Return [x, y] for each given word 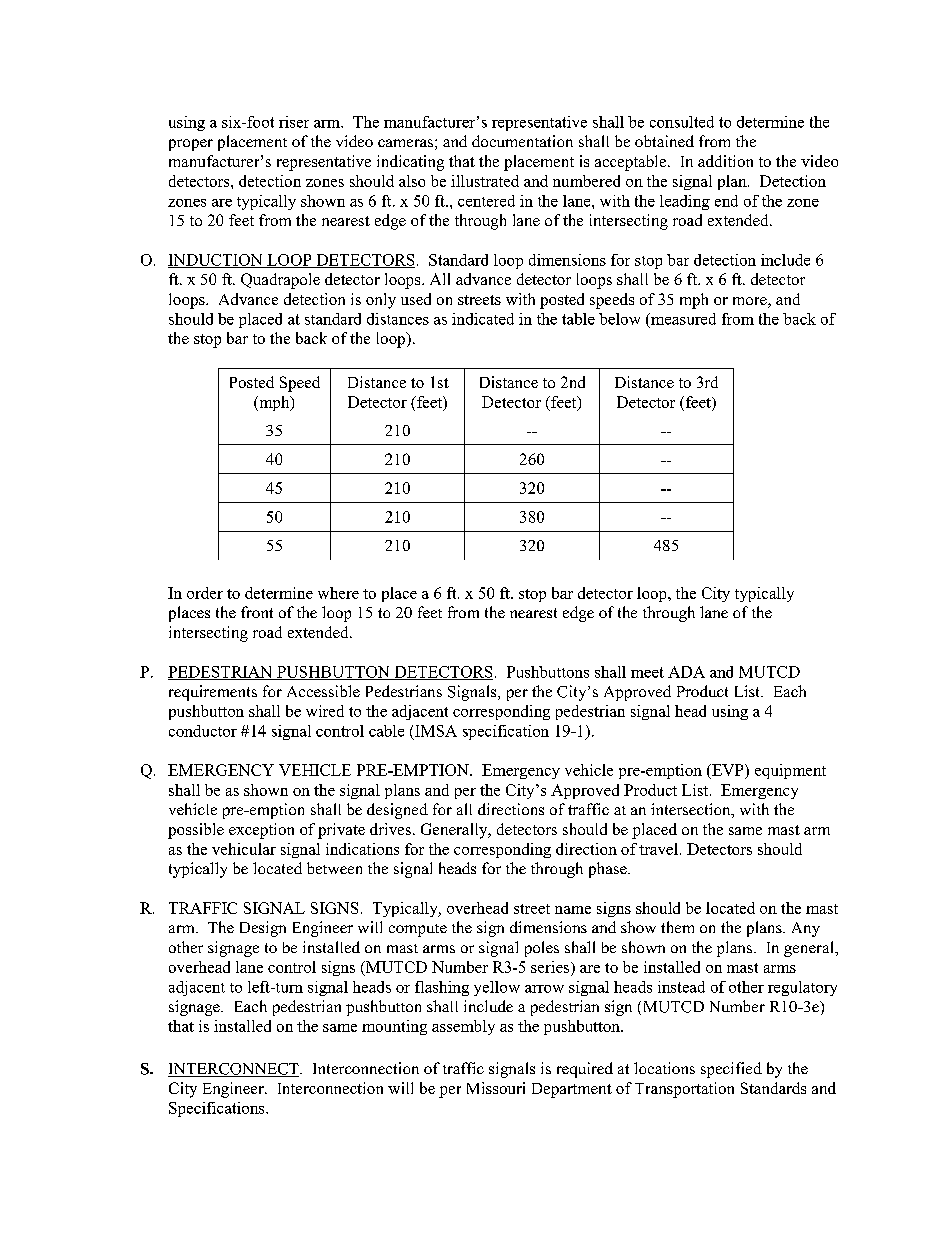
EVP [728, 771]
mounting [394, 1027]
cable [386, 731]
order [205, 593]
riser [294, 122]
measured [682, 319]
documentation [522, 141]
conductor [203, 731]
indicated [483, 319]
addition [725, 161]
